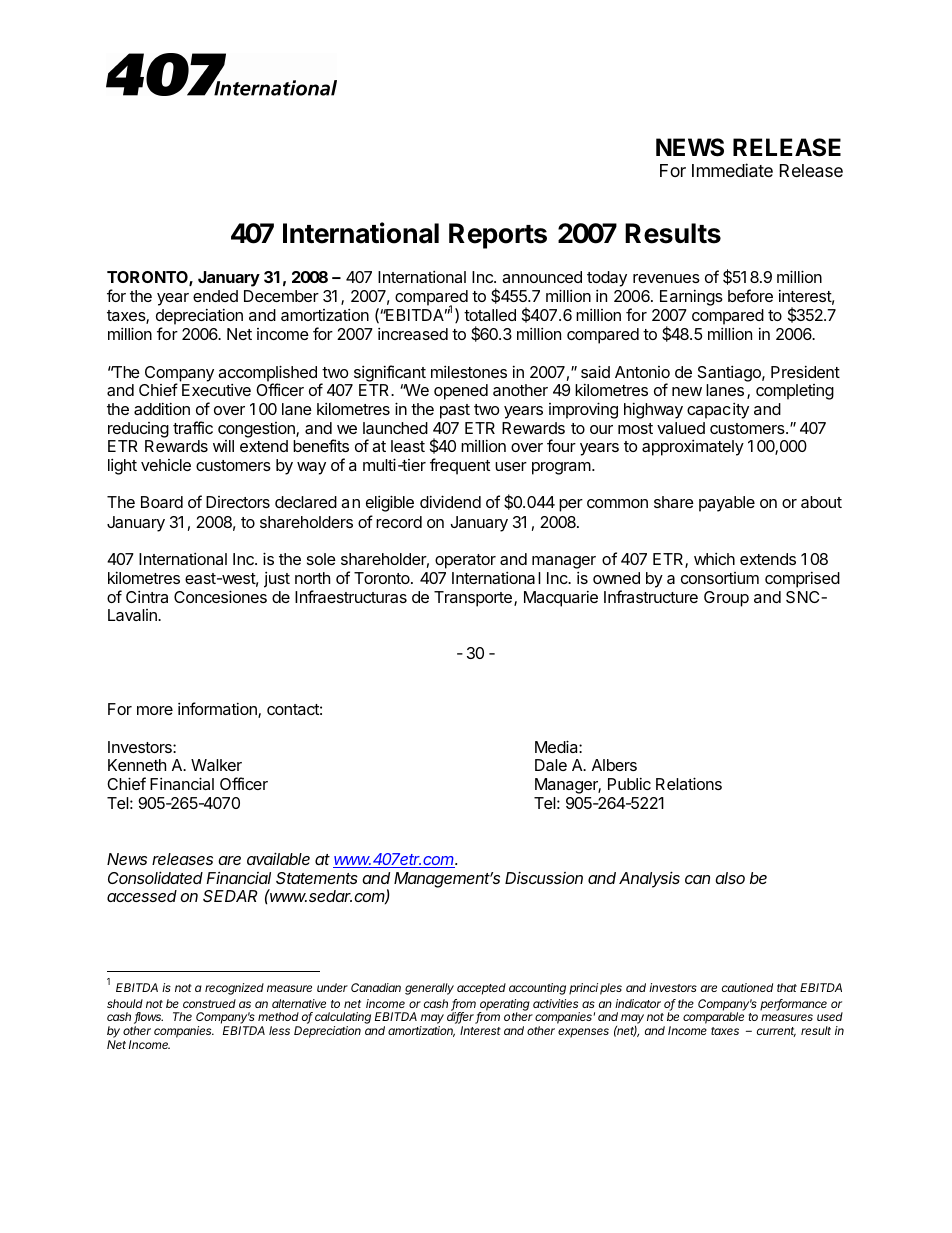 This screenshot has width=952, height=1233. I want to click on will, so click(223, 446).
